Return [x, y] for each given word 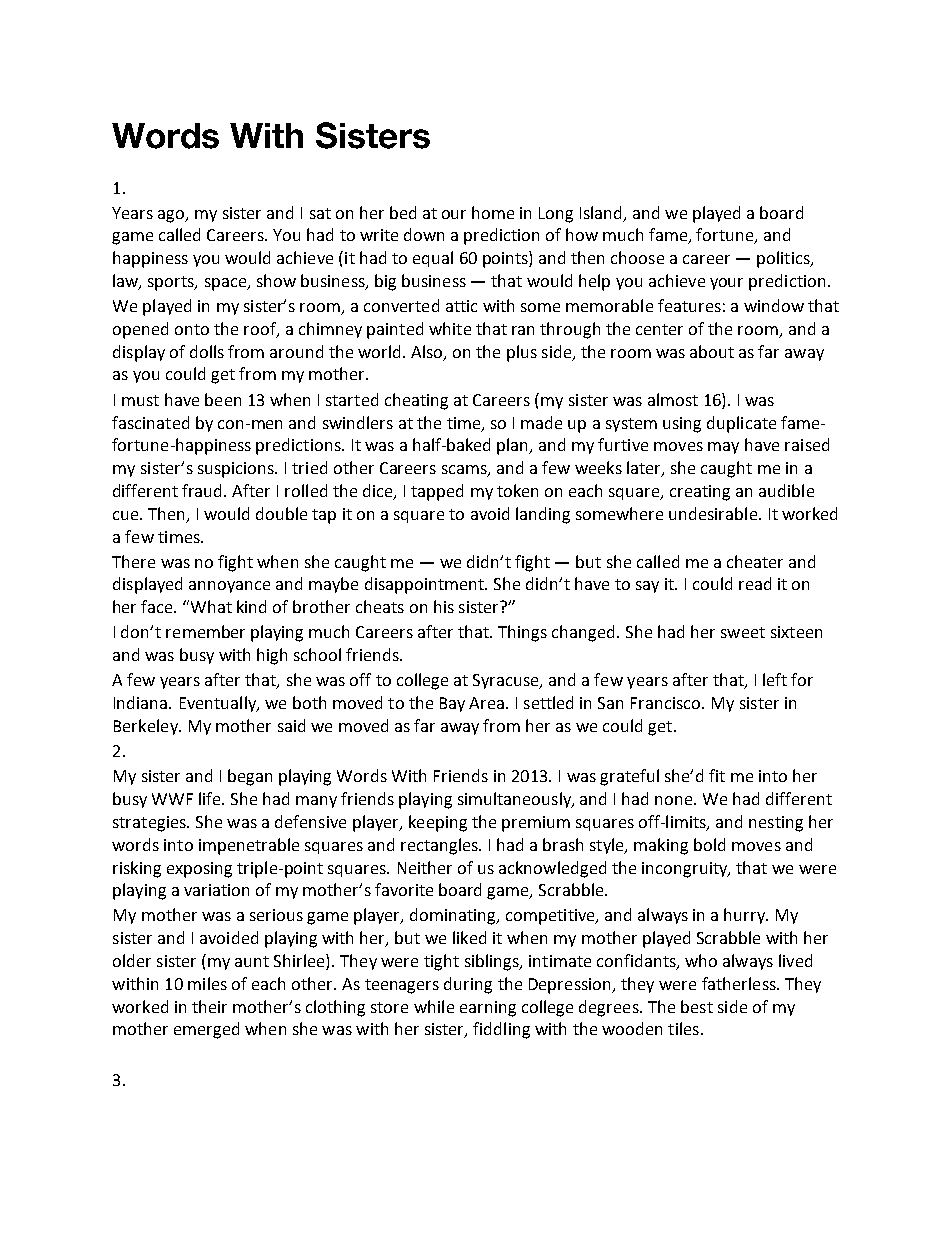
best [697, 1006]
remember [205, 631]
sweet [743, 632]
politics [784, 259]
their [209, 1006]
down [424, 234]
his [444, 606]
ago [172, 216]
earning [488, 1009]
